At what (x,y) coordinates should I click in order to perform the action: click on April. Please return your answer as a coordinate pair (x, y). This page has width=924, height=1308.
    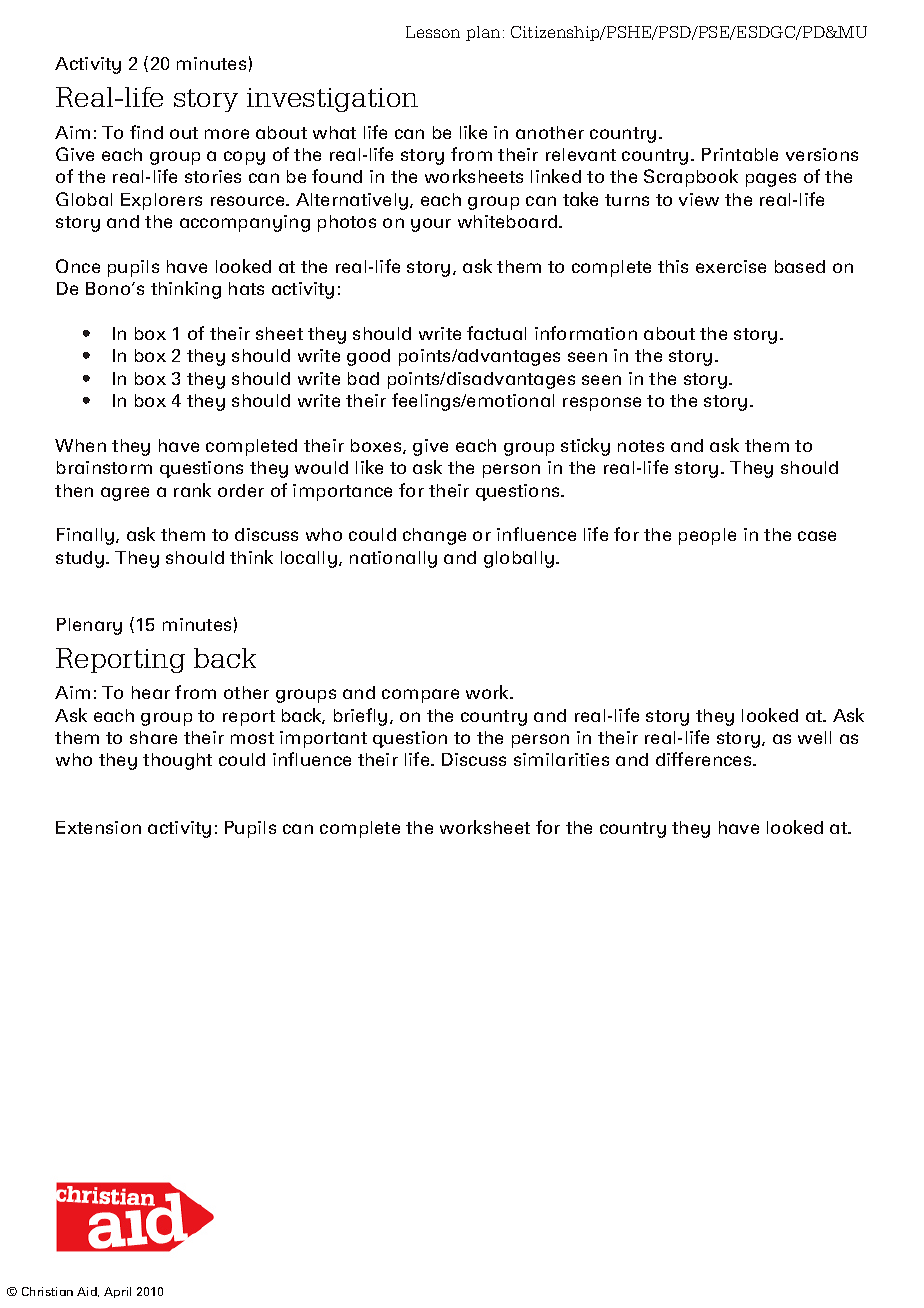
    Looking at the image, I should click on (117, 1292).
